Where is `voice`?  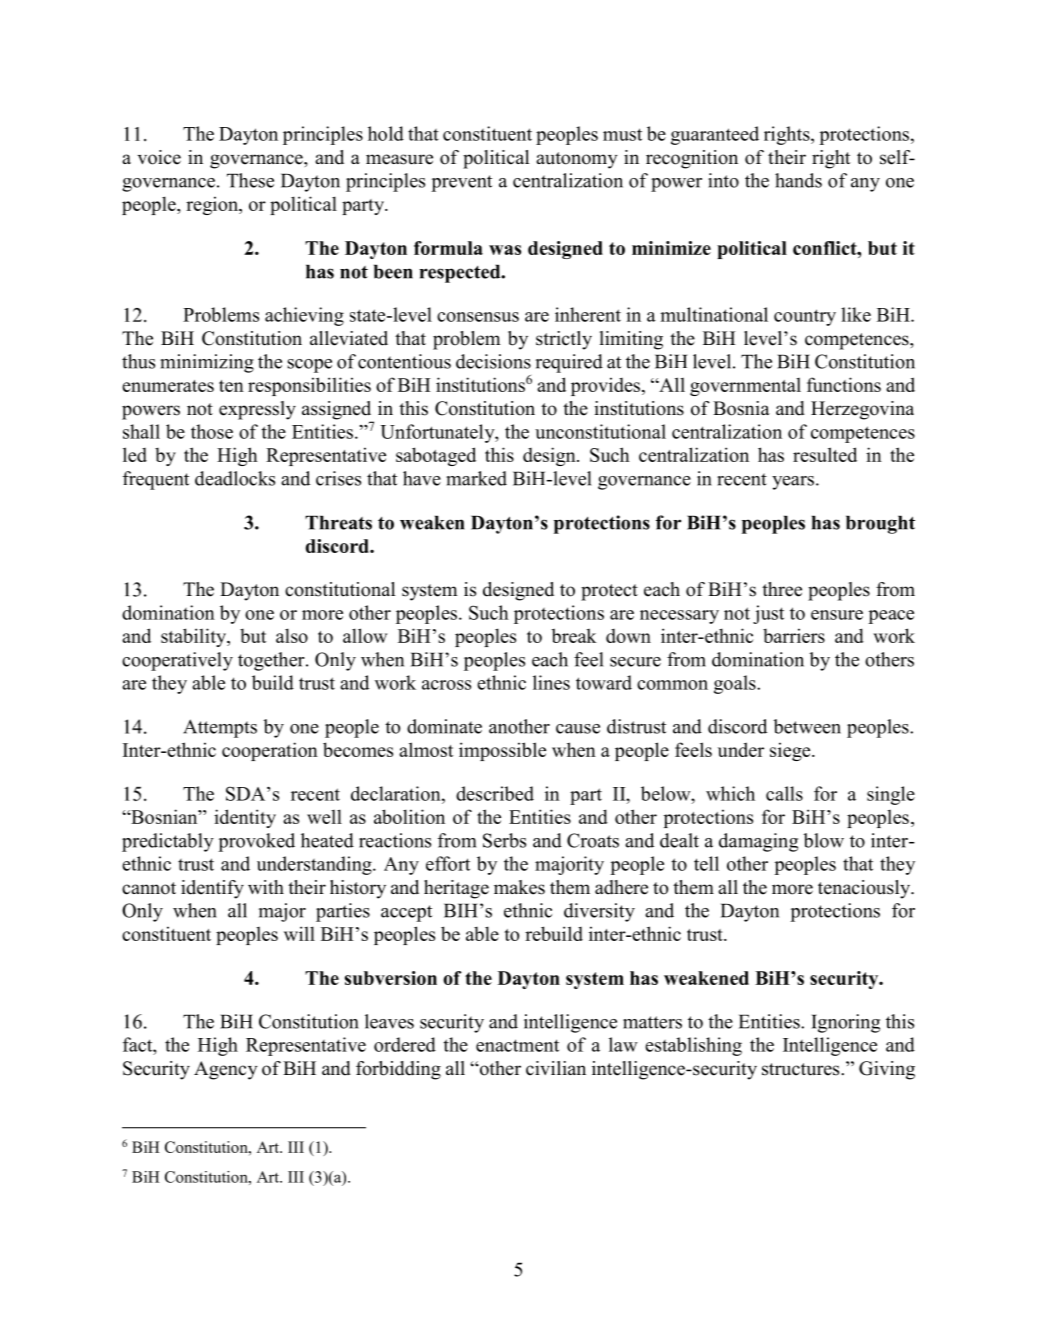
voice is located at coordinates (159, 157).
